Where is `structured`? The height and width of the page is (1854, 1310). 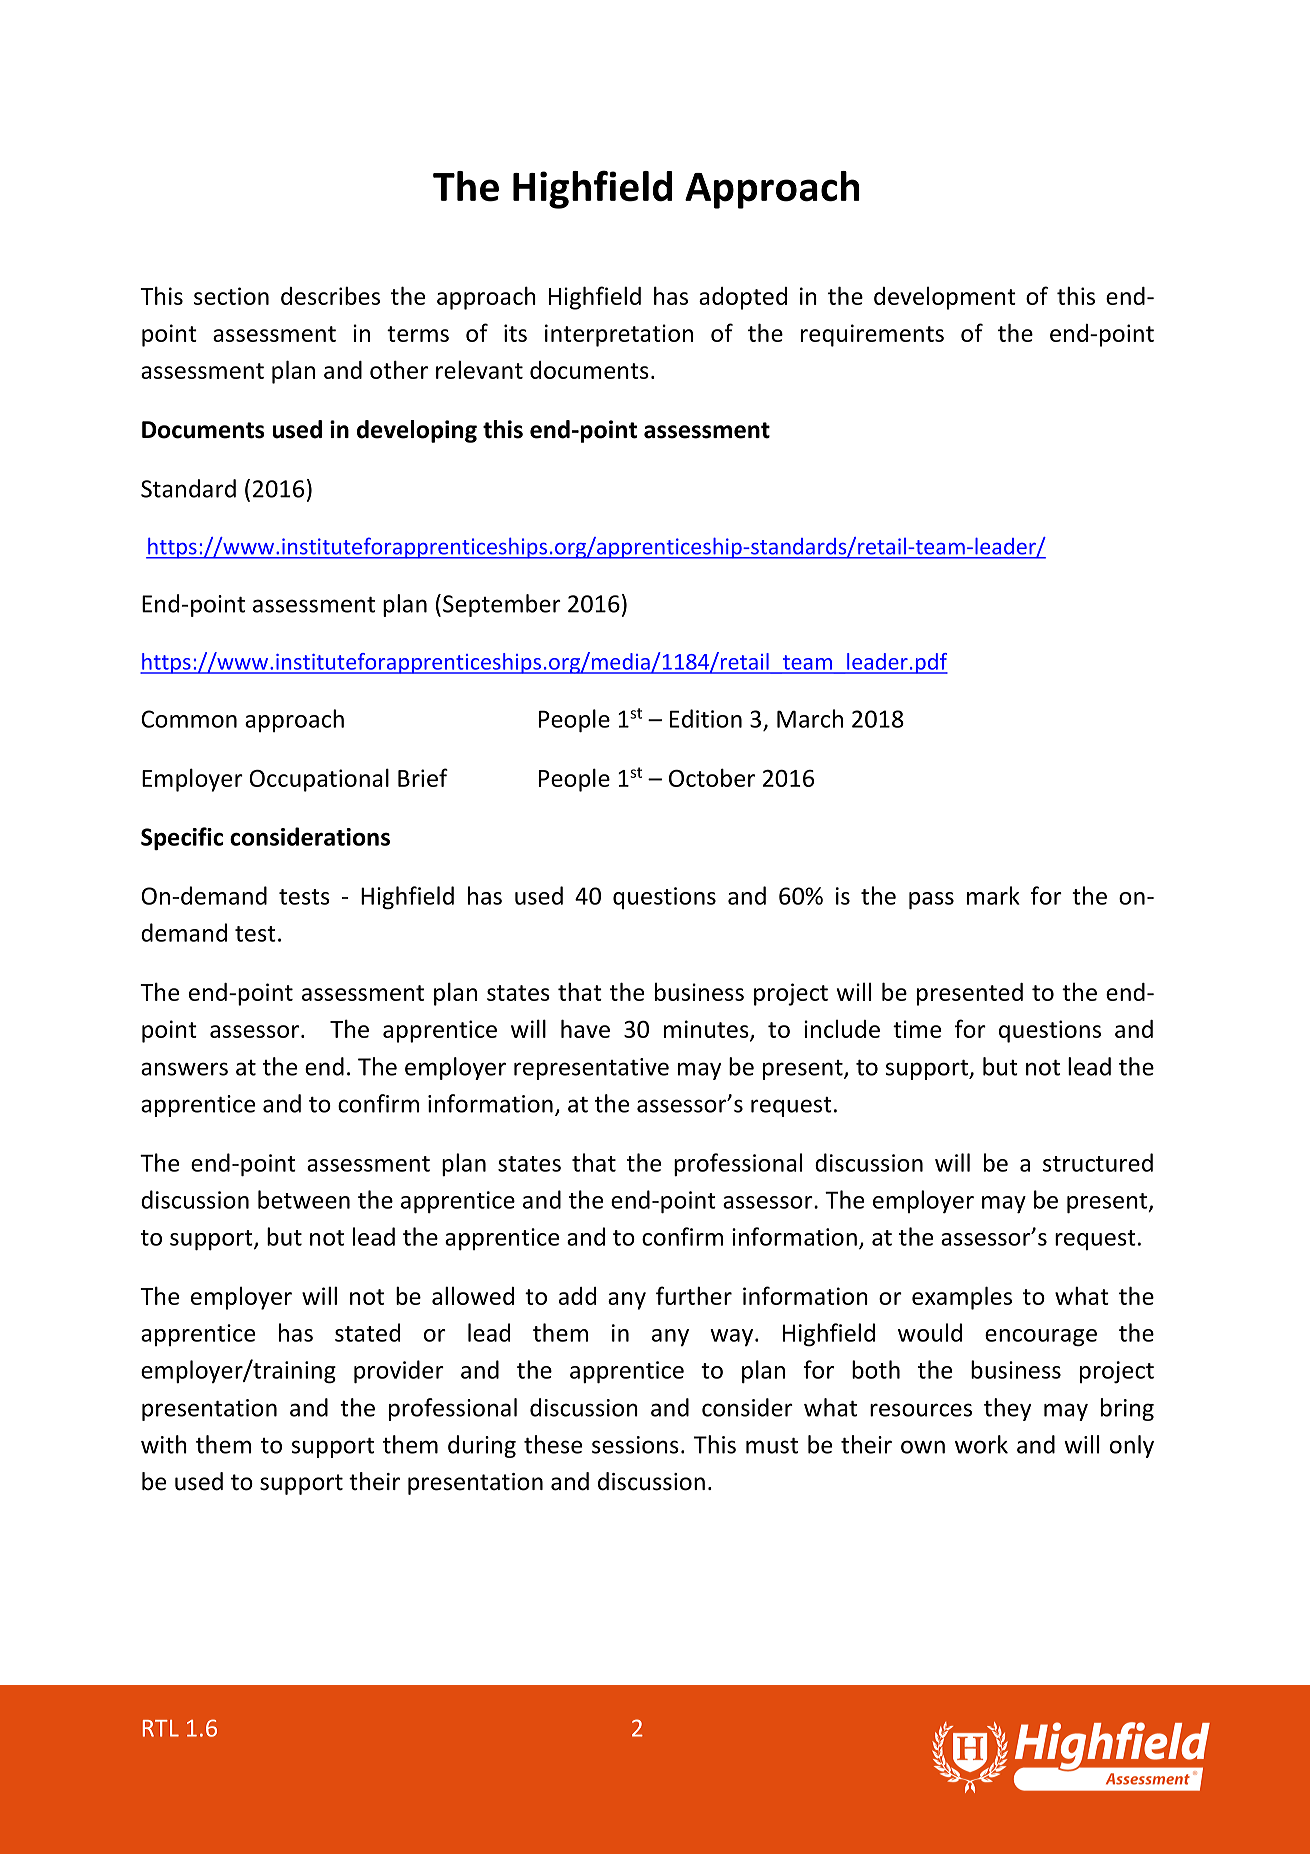
structured is located at coordinates (1098, 1162).
